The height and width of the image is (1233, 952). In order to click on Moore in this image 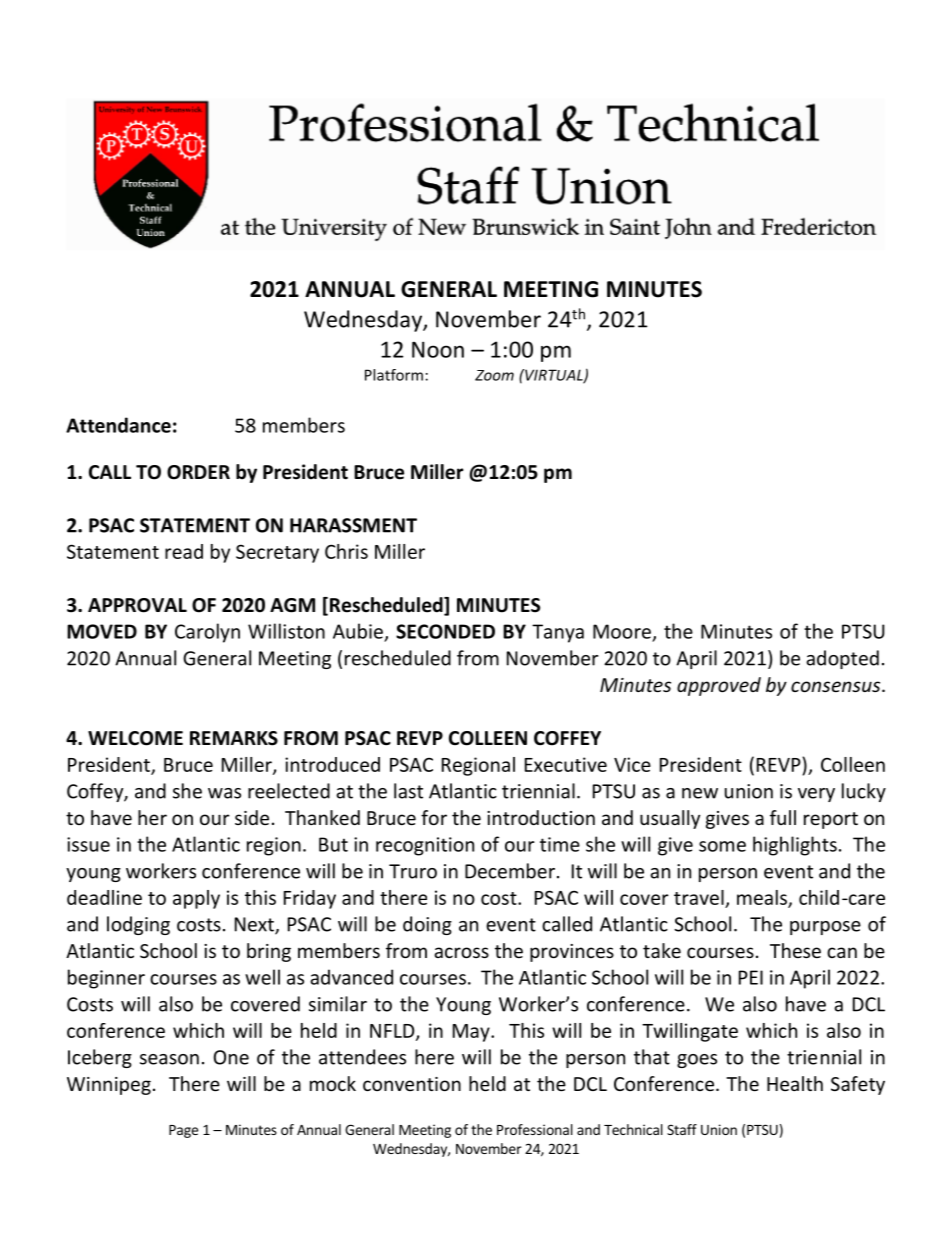, I will do `click(622, 631)`.
